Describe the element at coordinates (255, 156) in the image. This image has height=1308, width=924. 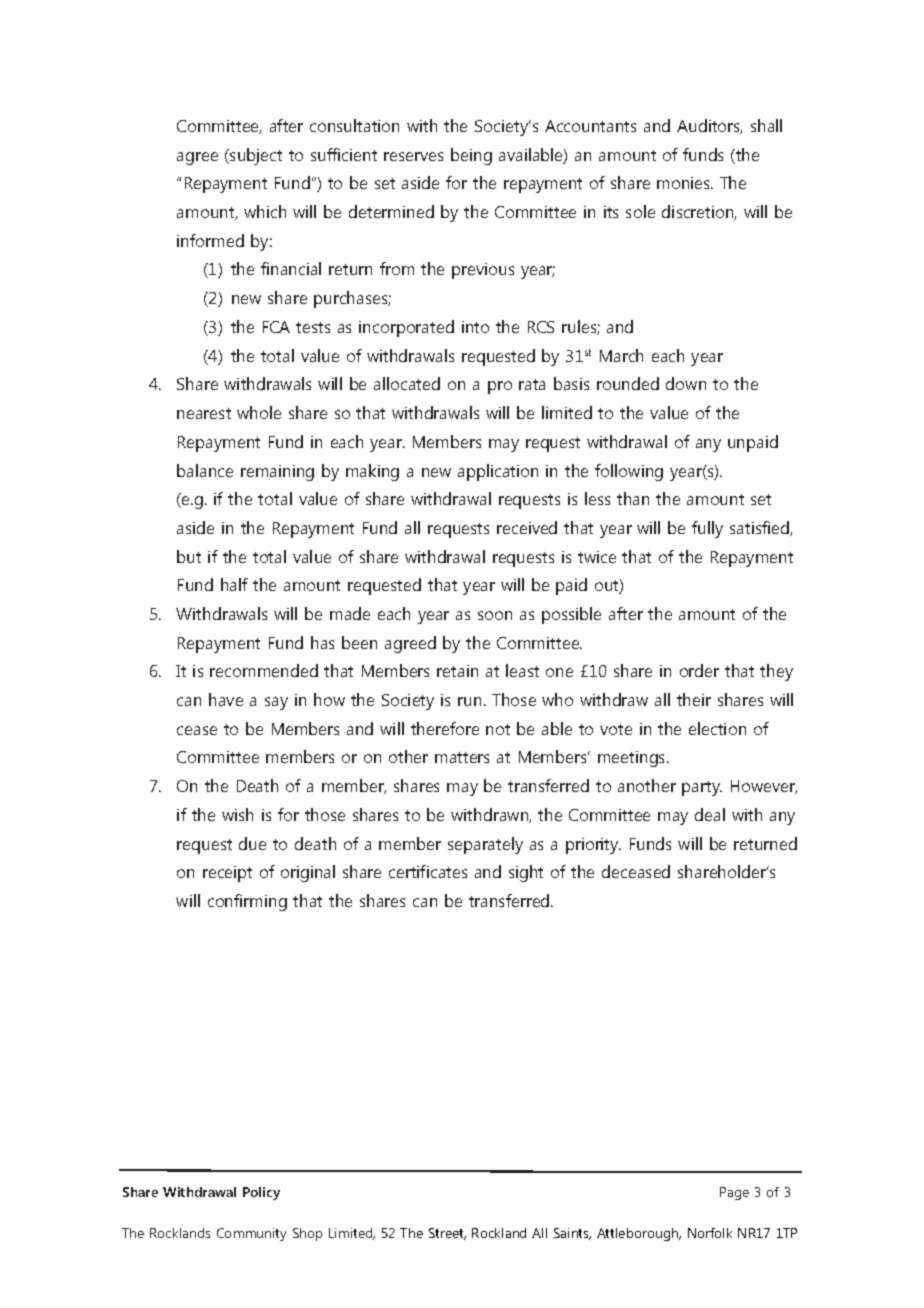
I see `subject` at that location.
